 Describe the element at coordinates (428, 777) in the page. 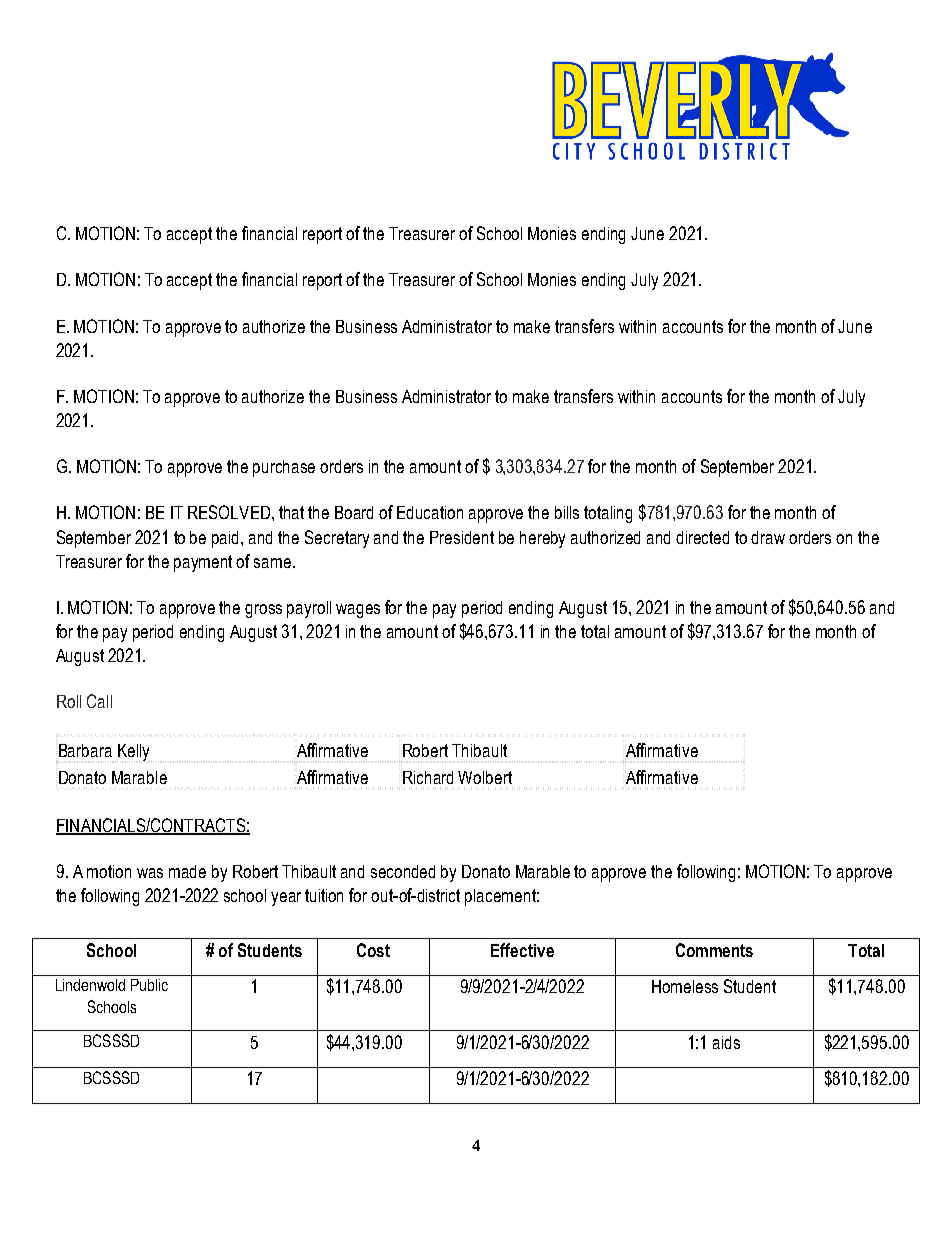

I see `Richard` at that location.
